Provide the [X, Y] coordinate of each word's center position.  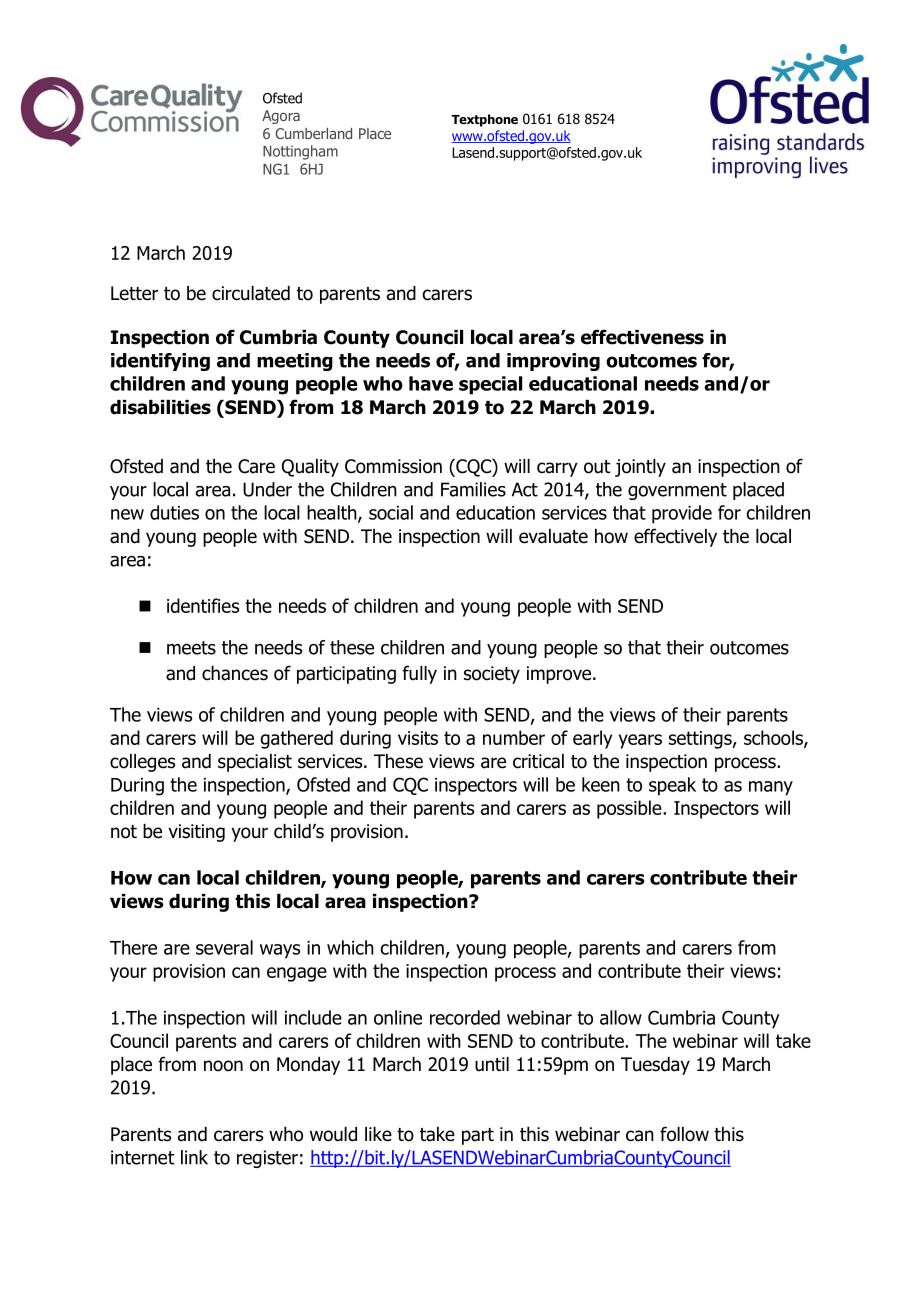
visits [418, 738]
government [677, 491]
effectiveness [642, 337]
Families [473, 489]
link [194, 1157]
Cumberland [313, 133]
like [378, 1134]
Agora [281, 117]
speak [672, 786]
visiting [196, 833]
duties [174, 512]
